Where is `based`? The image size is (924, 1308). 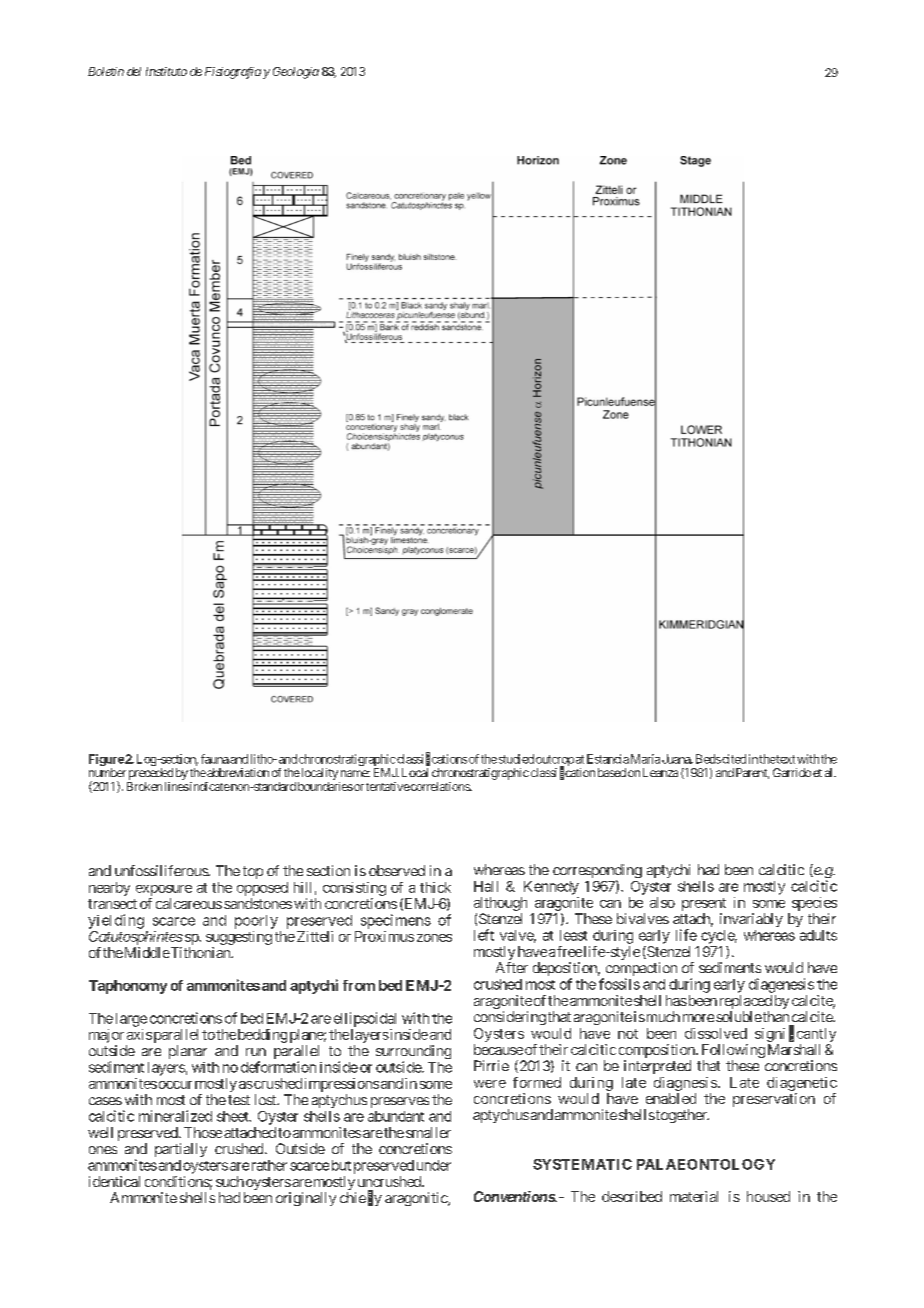 based is located at coordinates (612, 772).
